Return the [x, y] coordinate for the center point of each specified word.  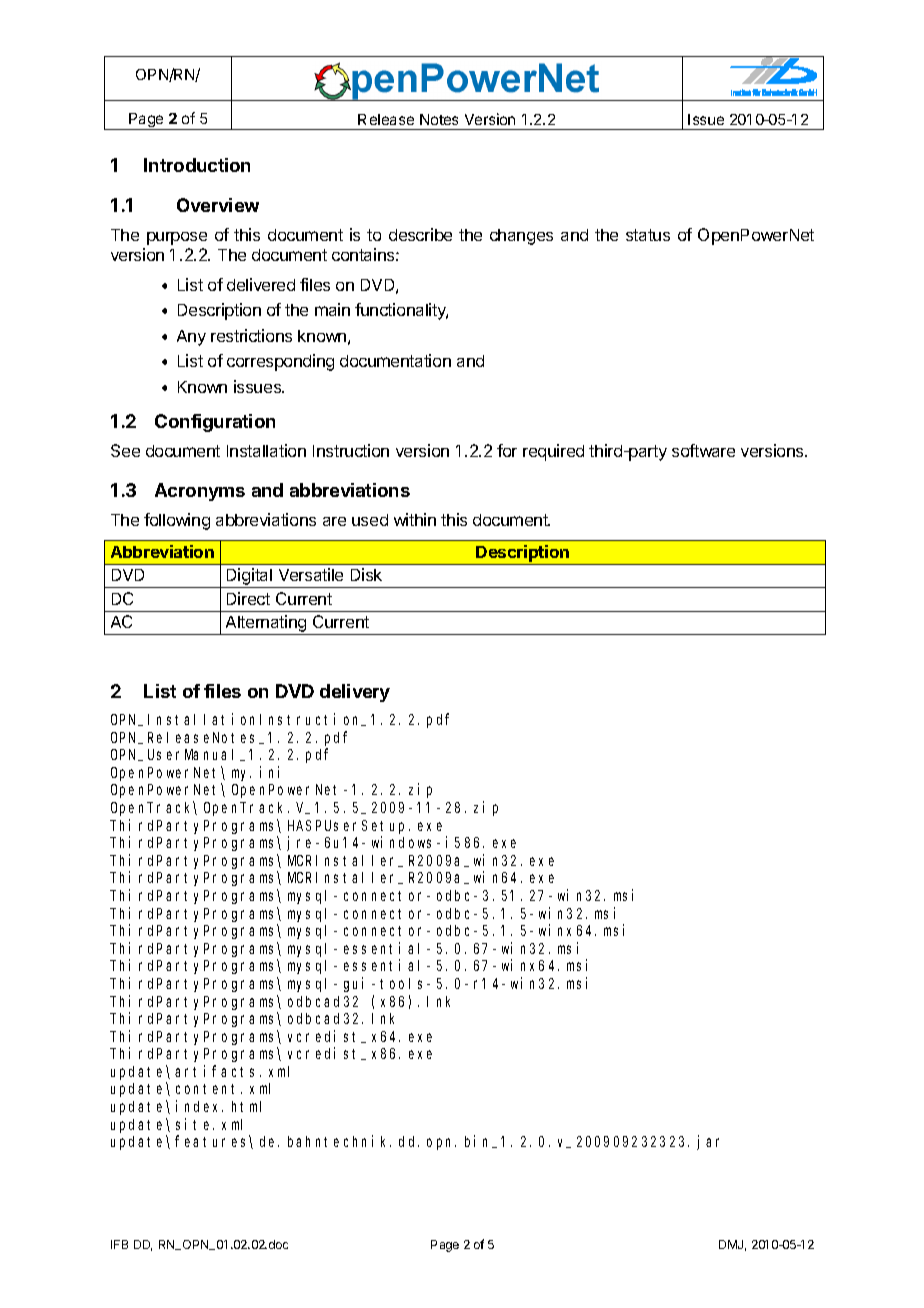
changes [521, 237]
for [507, 450]
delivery [355, 693]
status [648, 235]
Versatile [311, 574]
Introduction [197, 165]
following [177, 521]
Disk [366, 574]
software [703, 450]
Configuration [215, 423]
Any [191, 338]
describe [420, 234]
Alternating [266, 625]
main [332, 309]
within [415, 519]
